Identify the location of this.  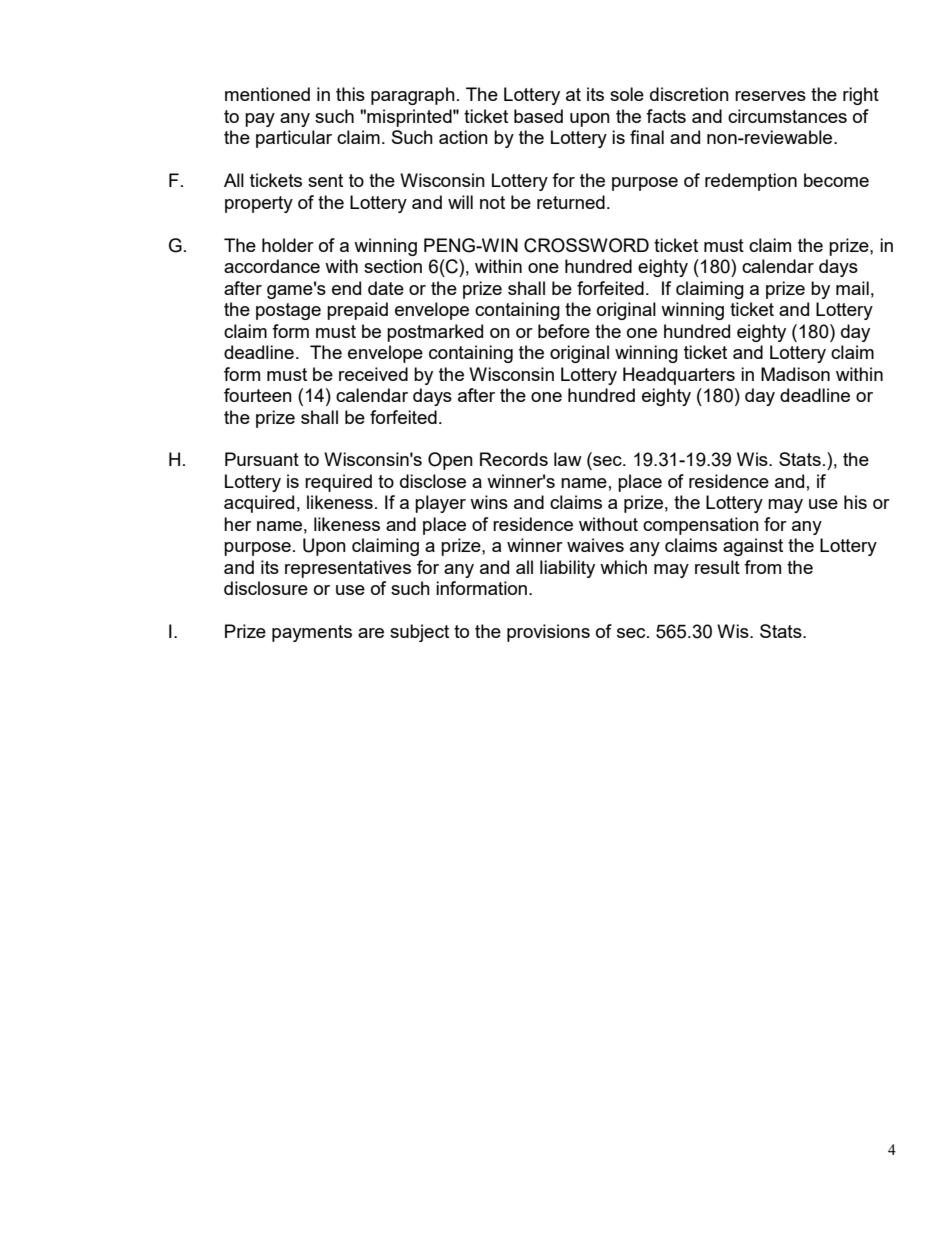
(350, 94).
